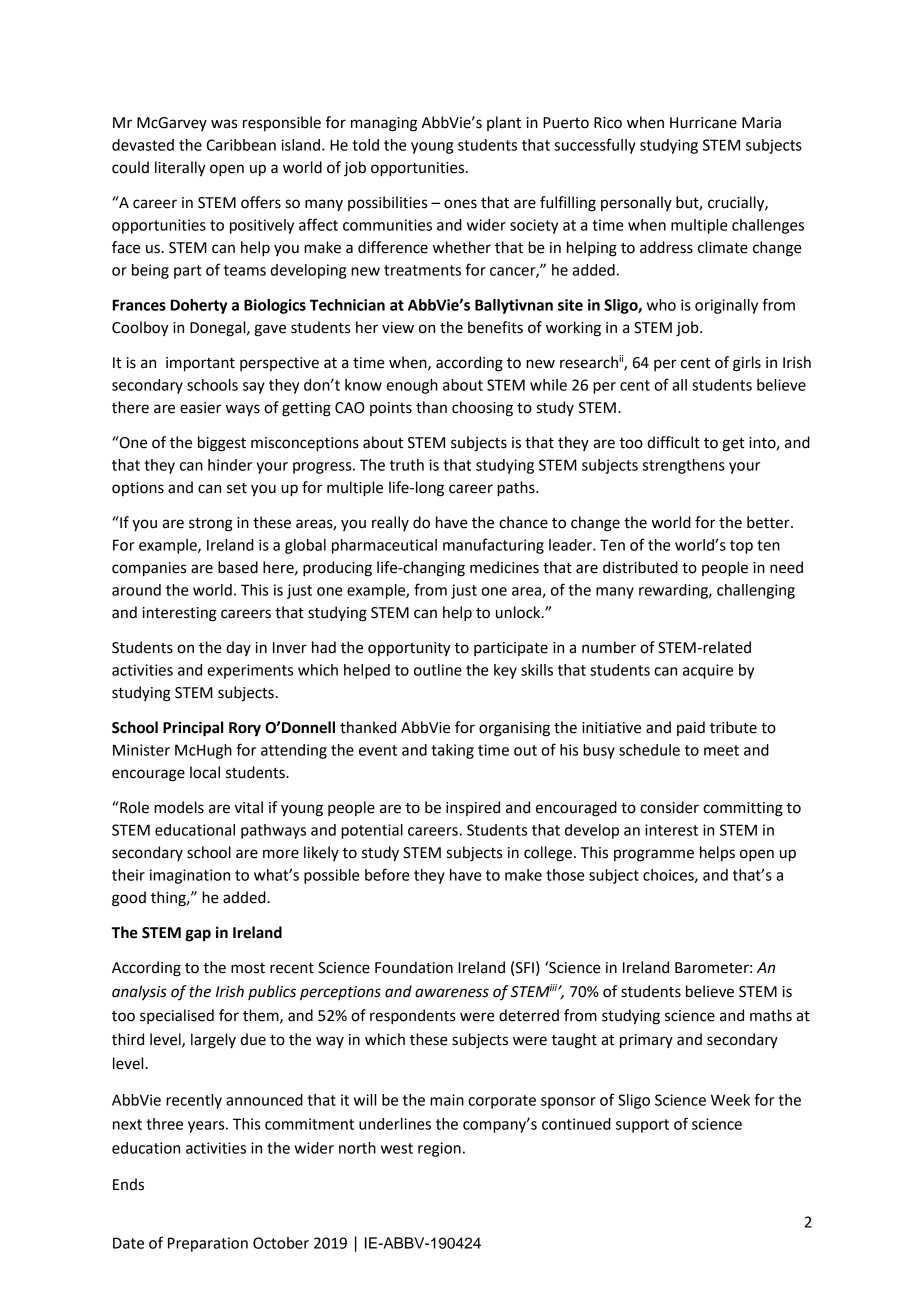 Image resolution: width=924 pixels, height=1308 pixels. I want to click on literally, so click(180, 169).
